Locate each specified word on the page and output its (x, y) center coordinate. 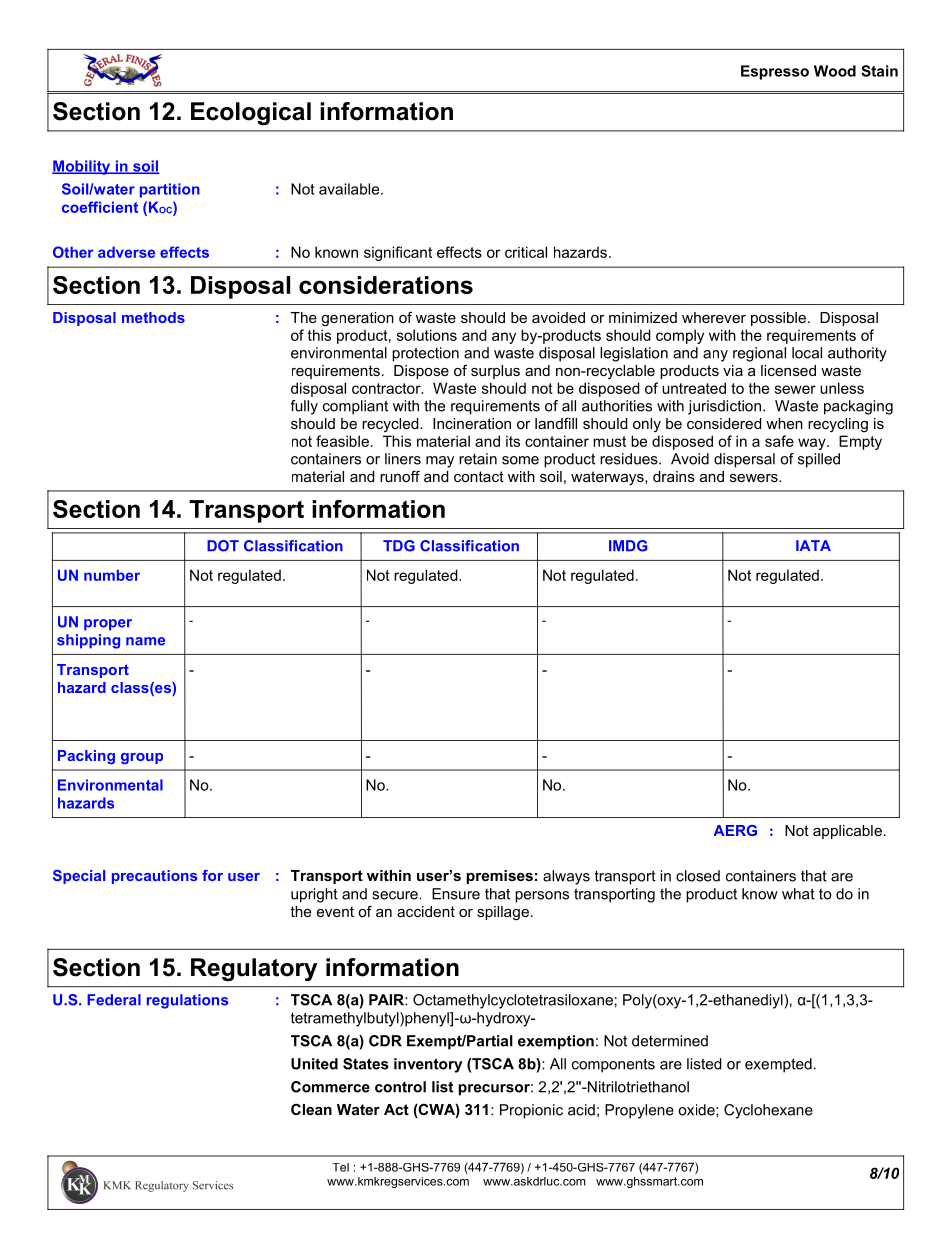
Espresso (775, 72)
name (145, 641)
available (350, 189)
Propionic (531, 1111)
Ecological (251, 113)
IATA (813, 545)
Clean (311, 1109)
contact (479, 476)
